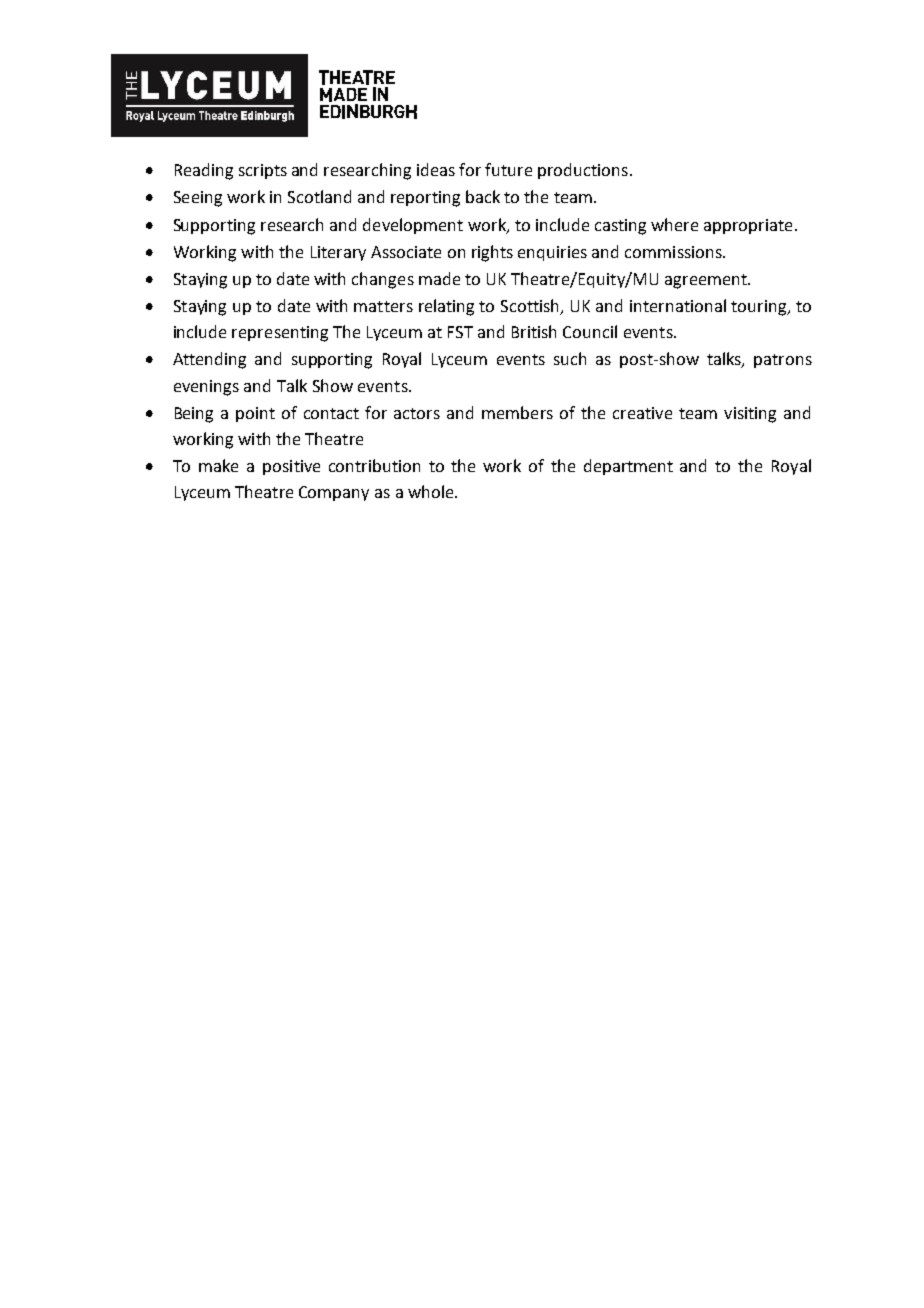  I want to click on visiting, so click(750, 415).
